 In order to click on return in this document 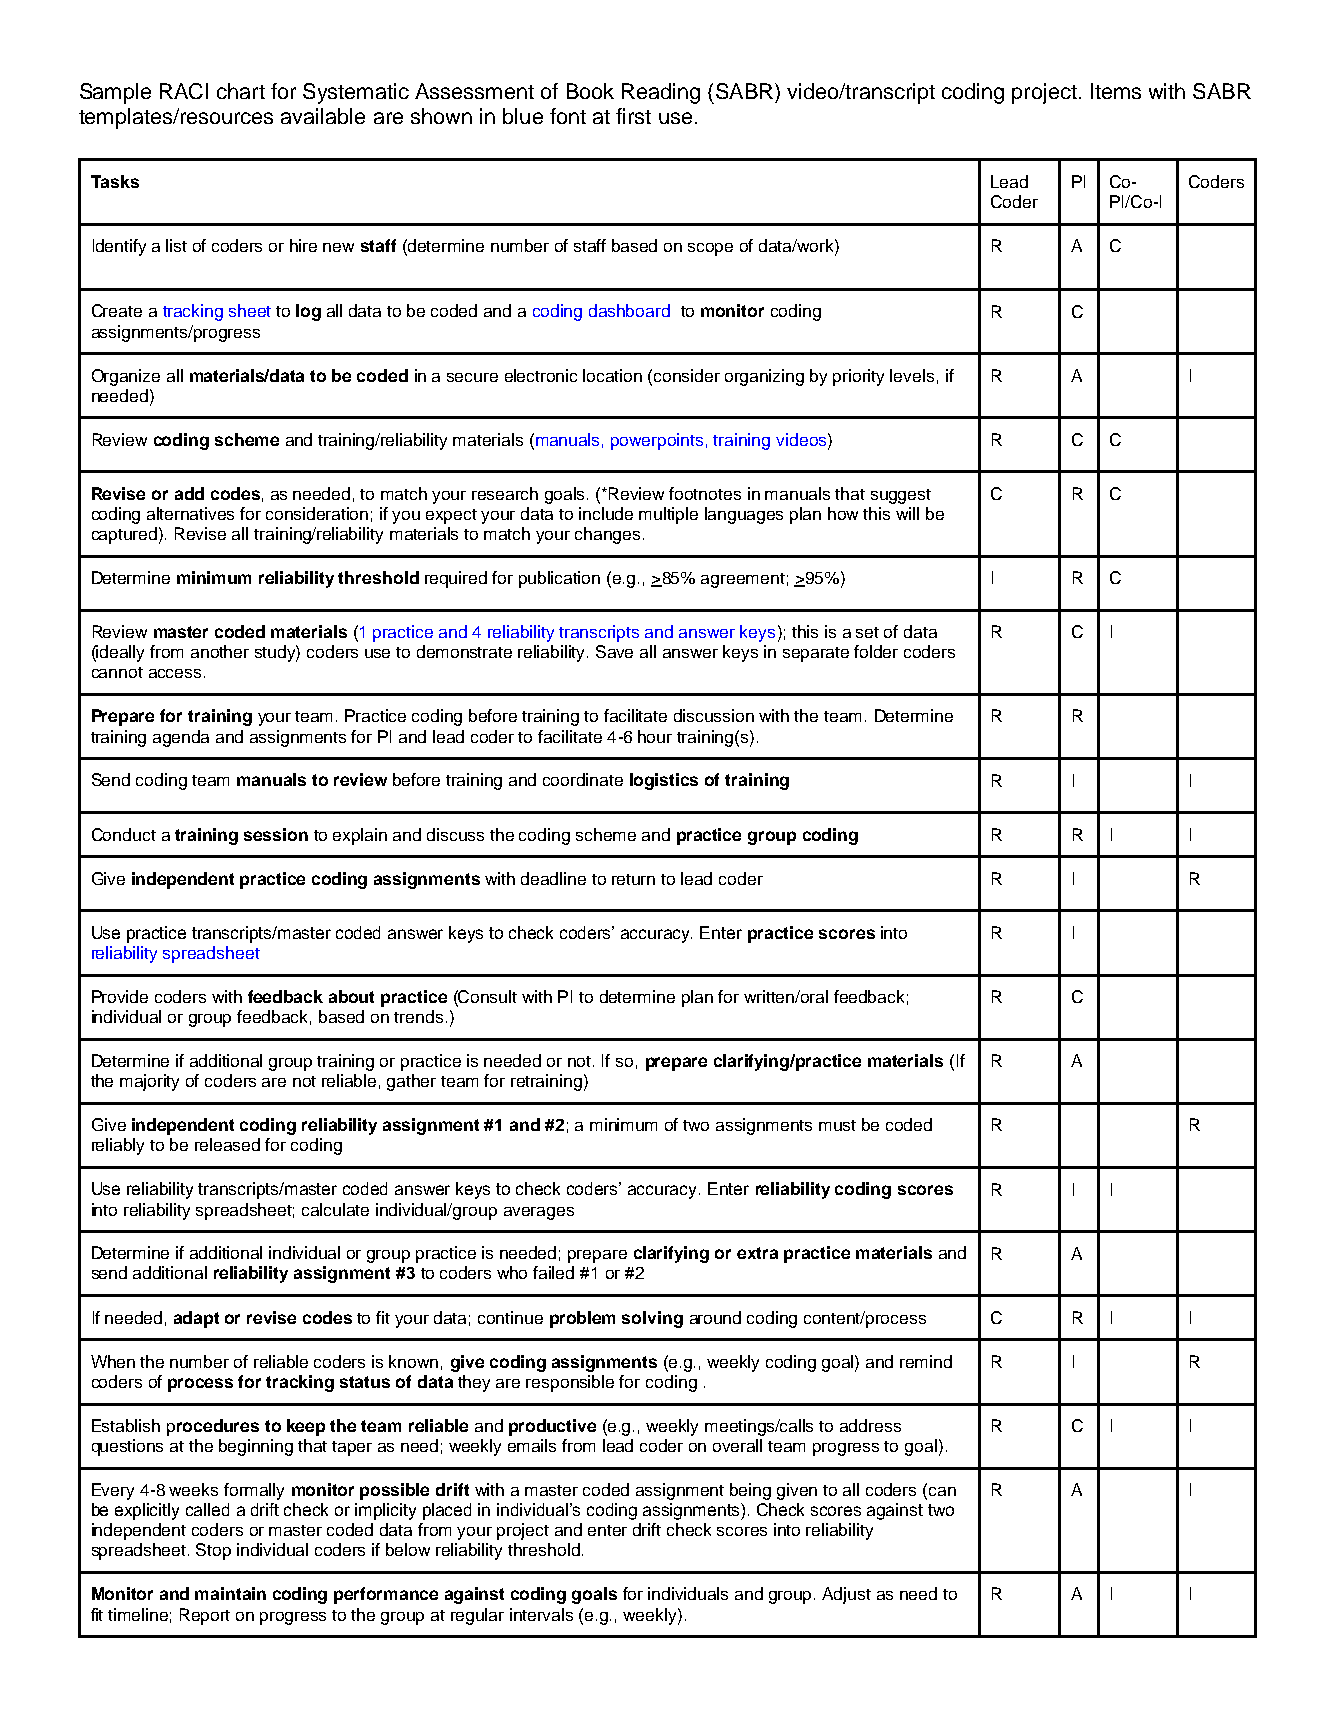, I will do `click(633, 879)`.
